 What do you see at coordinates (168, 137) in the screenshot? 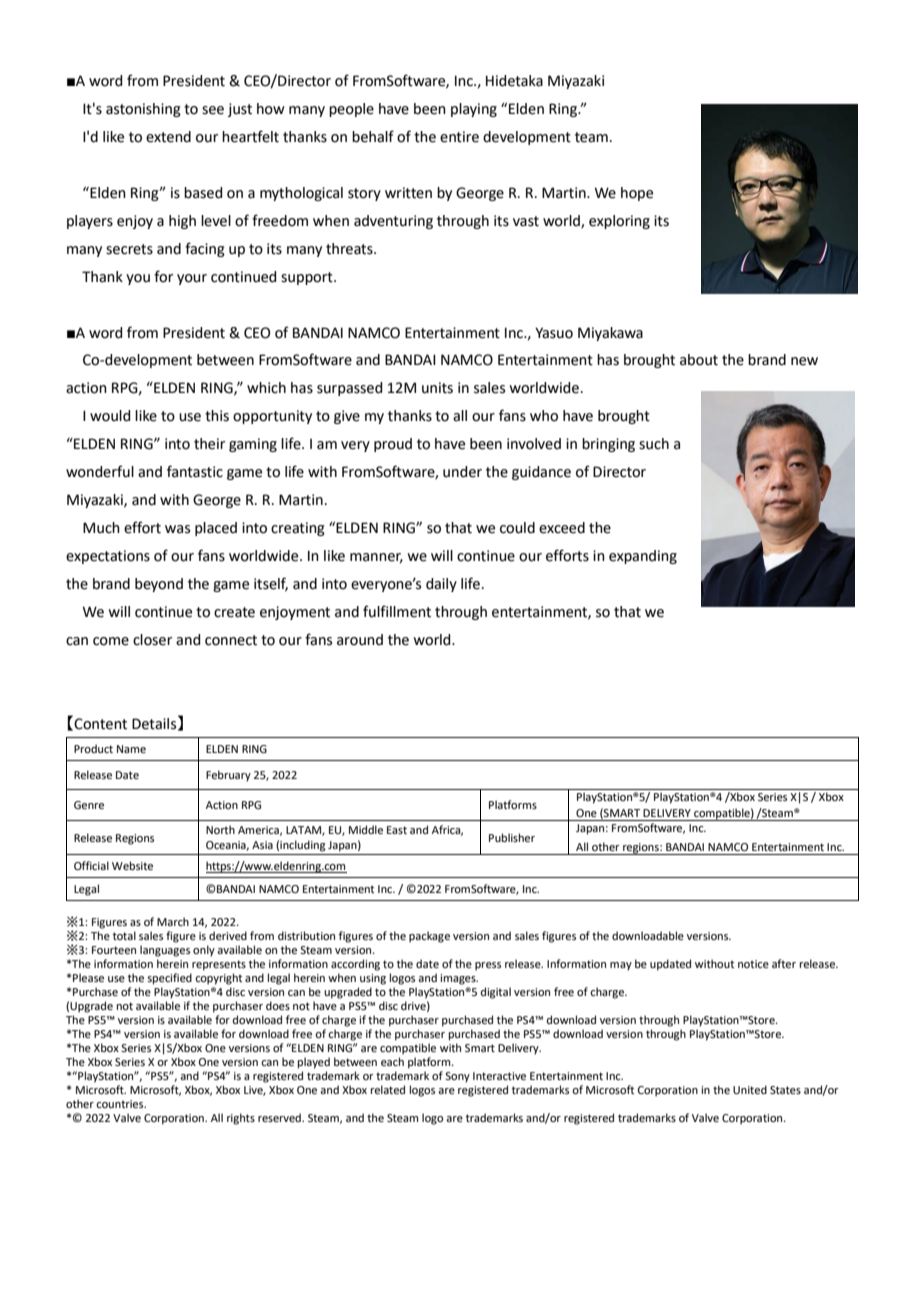
I see `extend` at bounding box center [168, 137].
